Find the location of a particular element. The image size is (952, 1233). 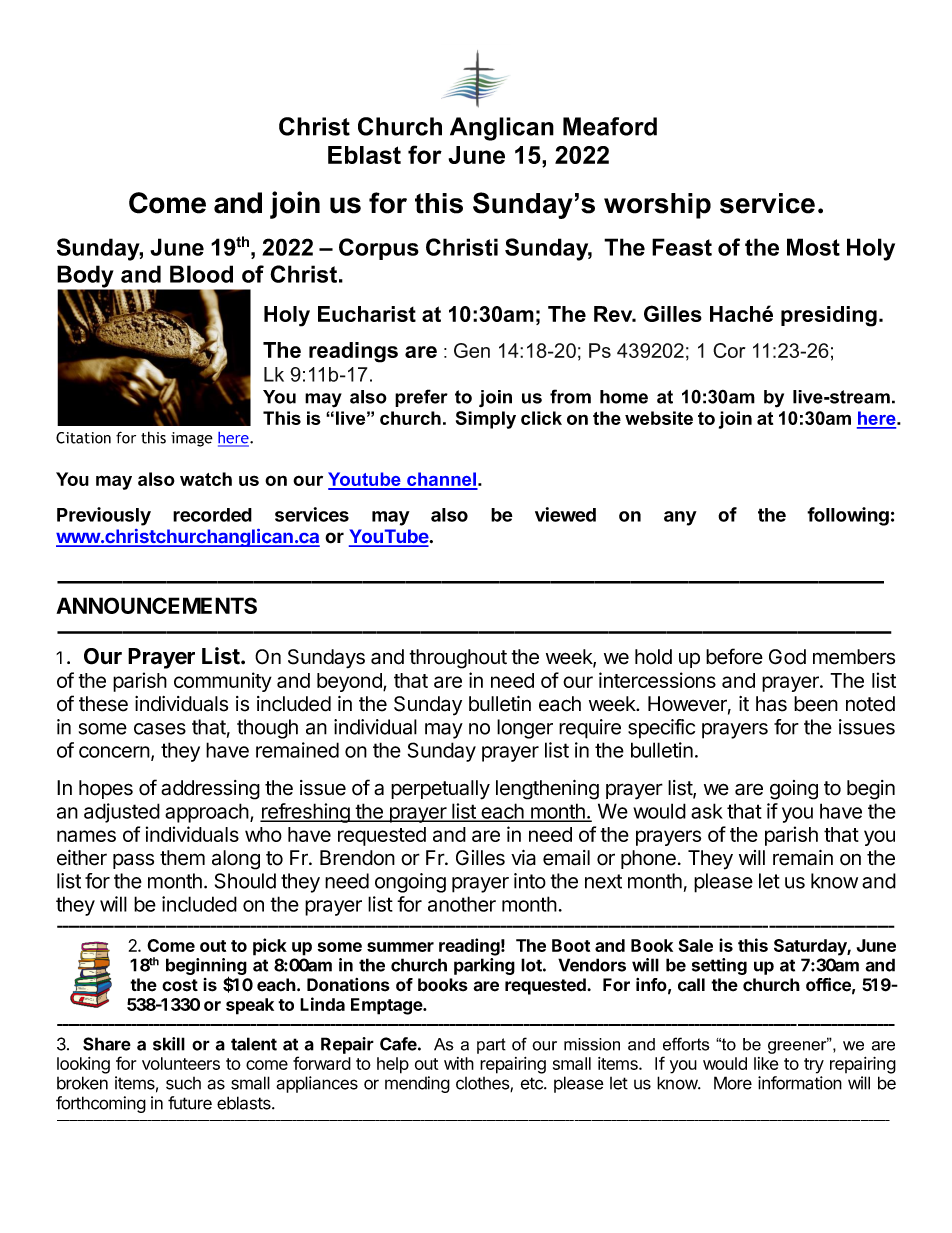

God is located at coordinates (787, 657).
